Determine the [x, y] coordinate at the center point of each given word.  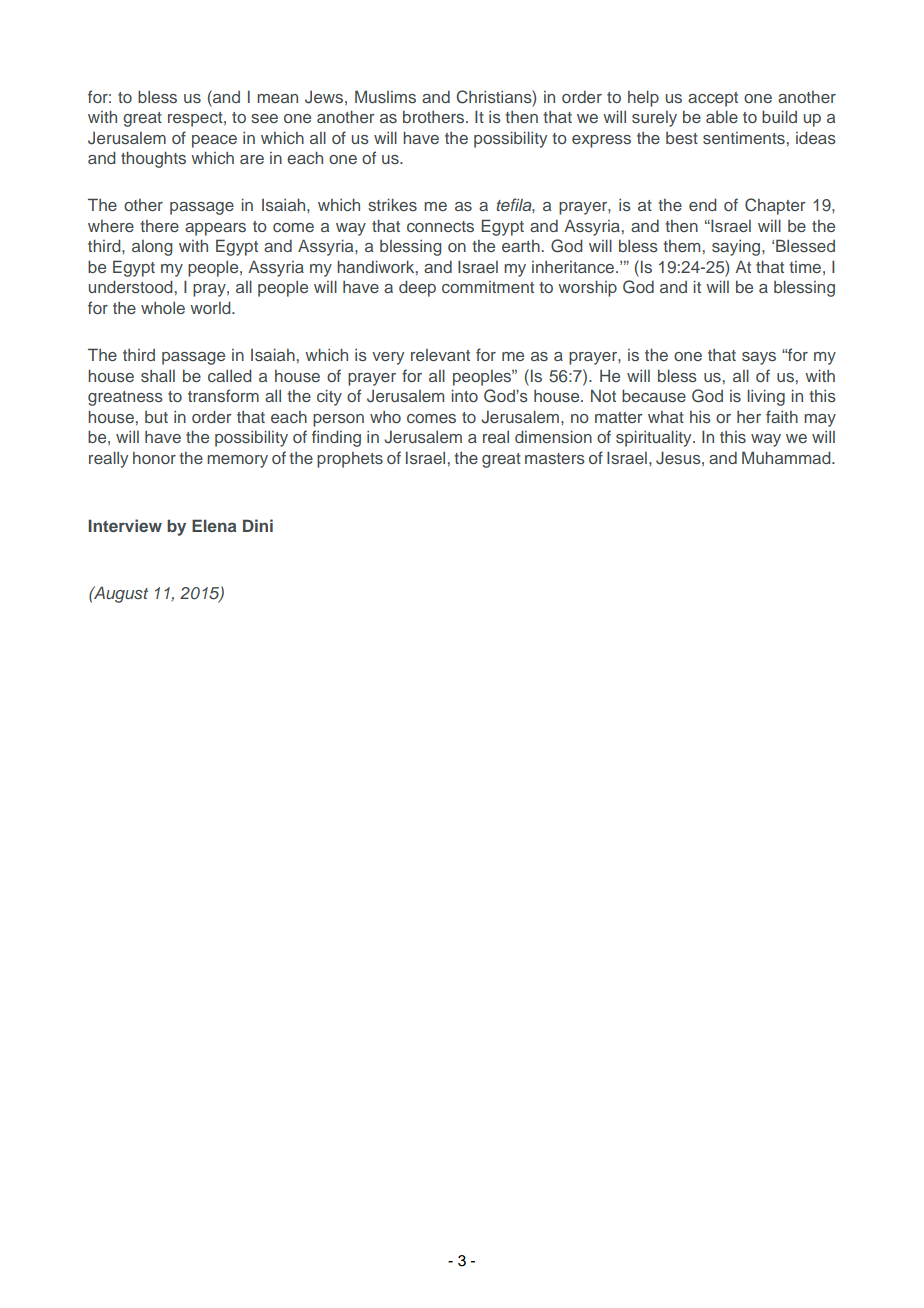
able [722, 116]
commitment [488, 287]
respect [196, 119]
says [759, 358]
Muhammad [787, 457]
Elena [214, 525]
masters [555, 458]
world [211, 307]
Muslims [385, 96]
